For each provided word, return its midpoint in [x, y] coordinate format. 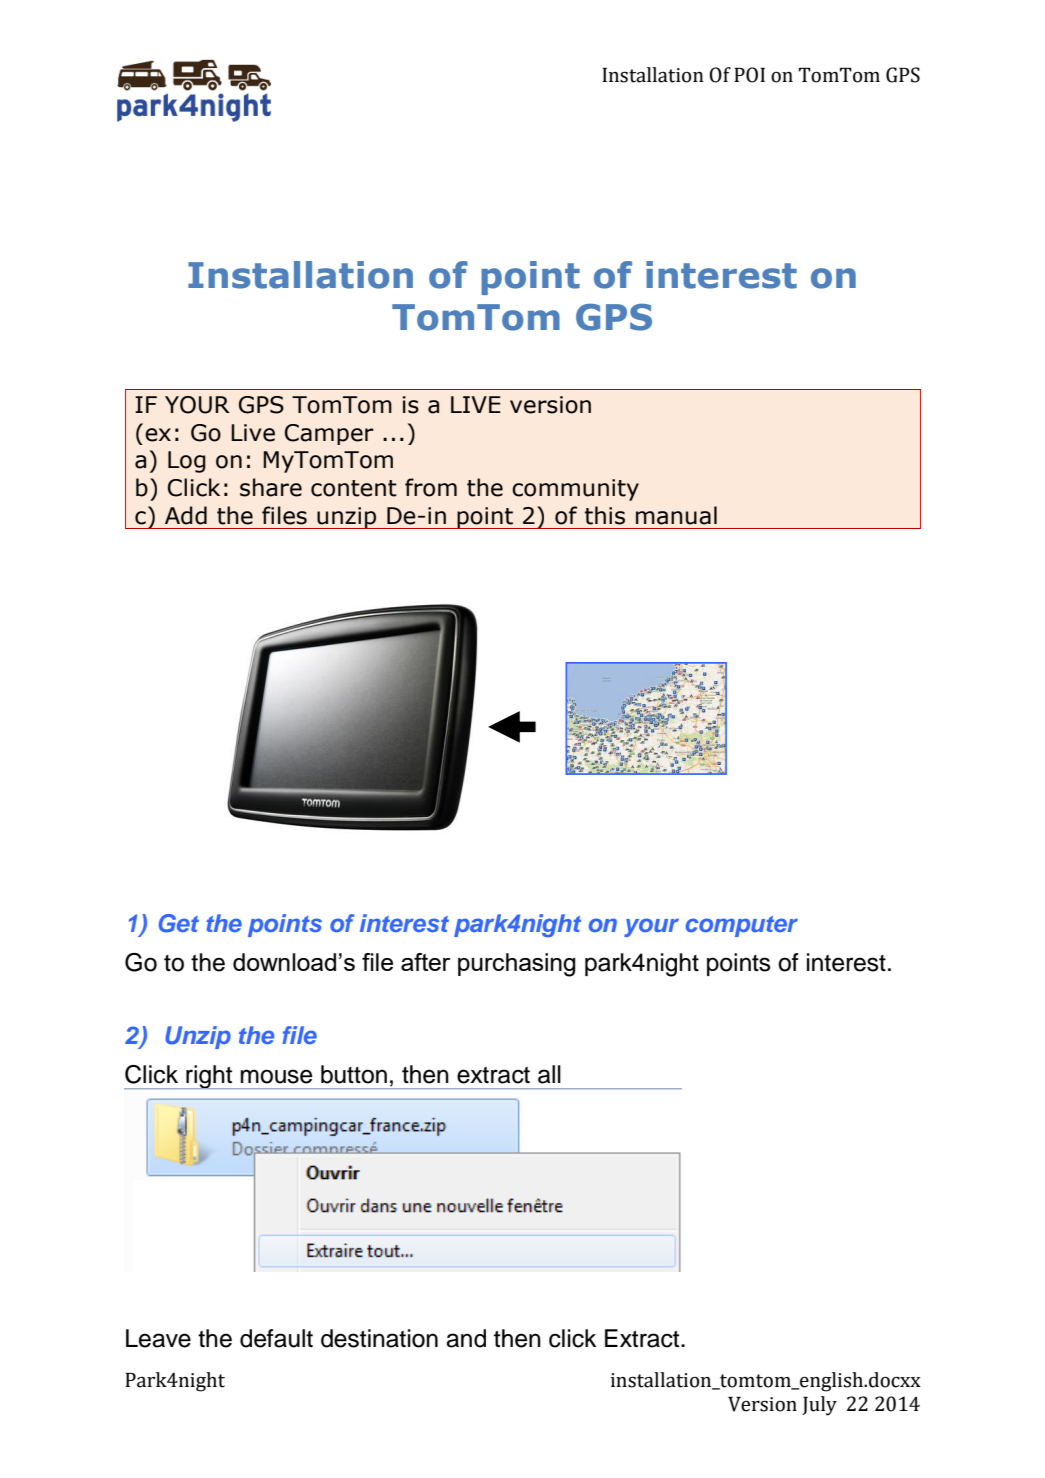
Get [179, 923]
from [431, 487]
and [466, 1338]
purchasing [516, 965]
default [276, 1338]
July [819, 1406]
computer [742, 926]
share [271, 487]
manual [676, 515]
